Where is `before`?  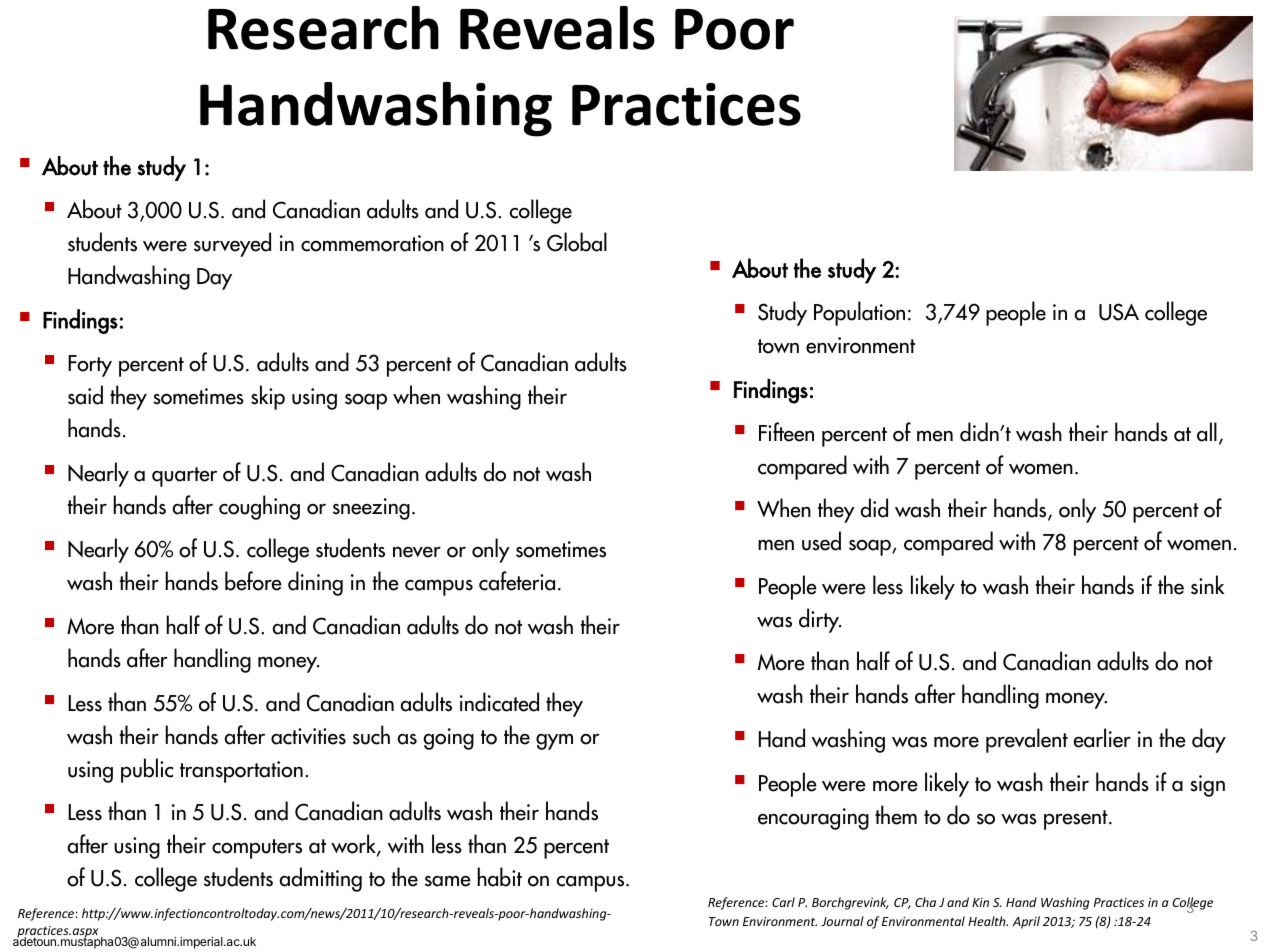 before is located at coordinates (253, 581).
